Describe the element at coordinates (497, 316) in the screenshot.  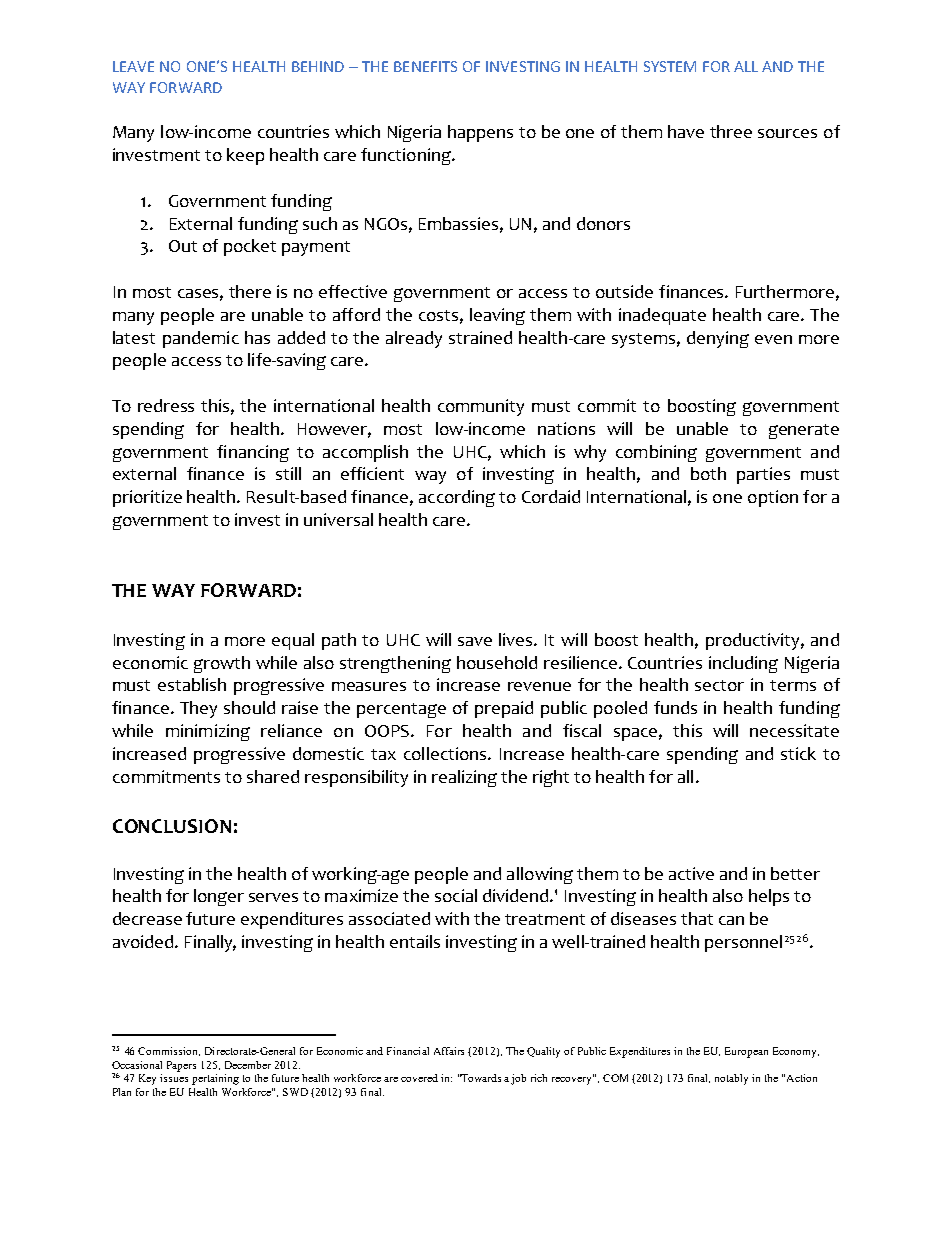
I see `leaving` at that location.
